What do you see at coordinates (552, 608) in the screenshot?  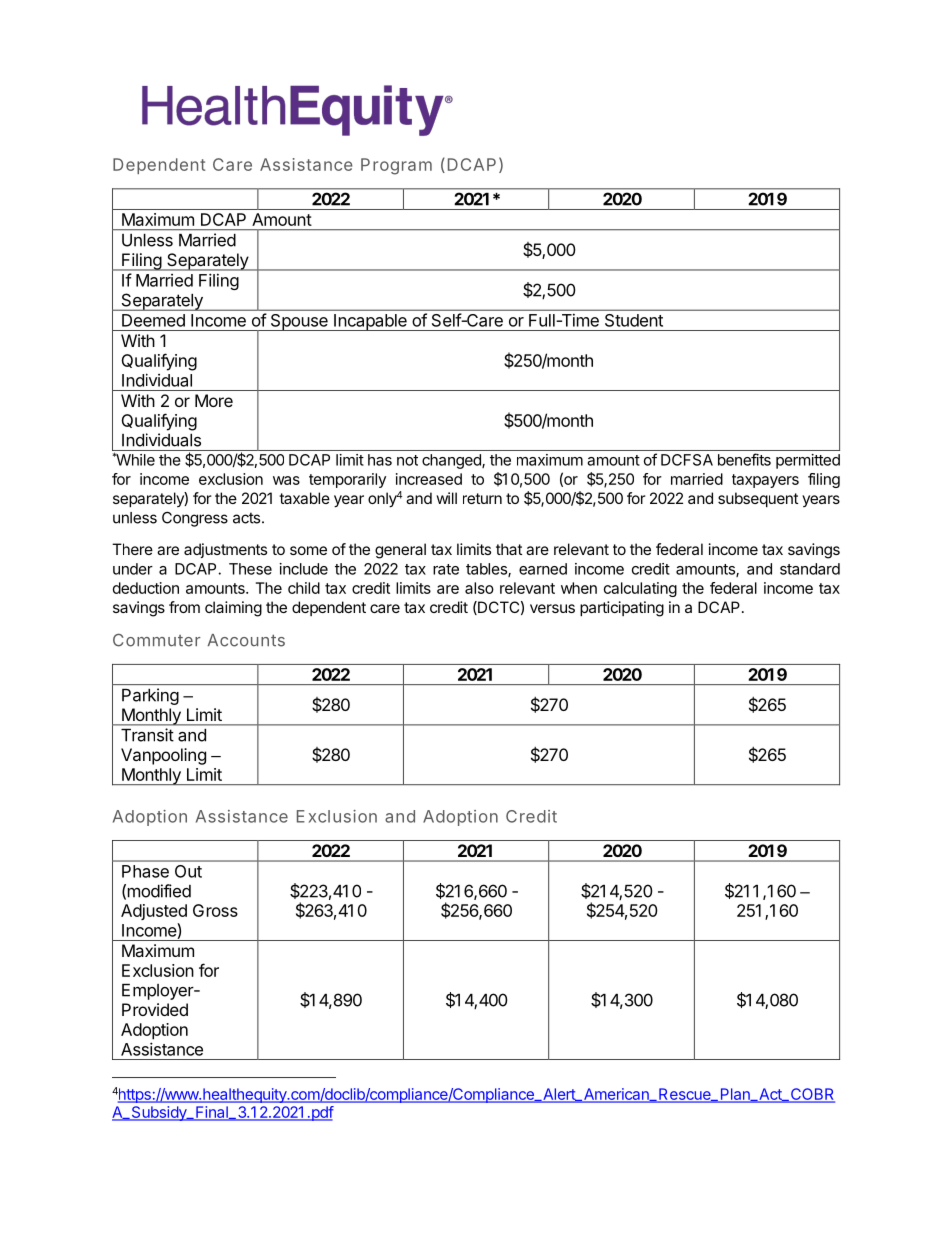 I see `versus` at bounding box center [552, 608].
